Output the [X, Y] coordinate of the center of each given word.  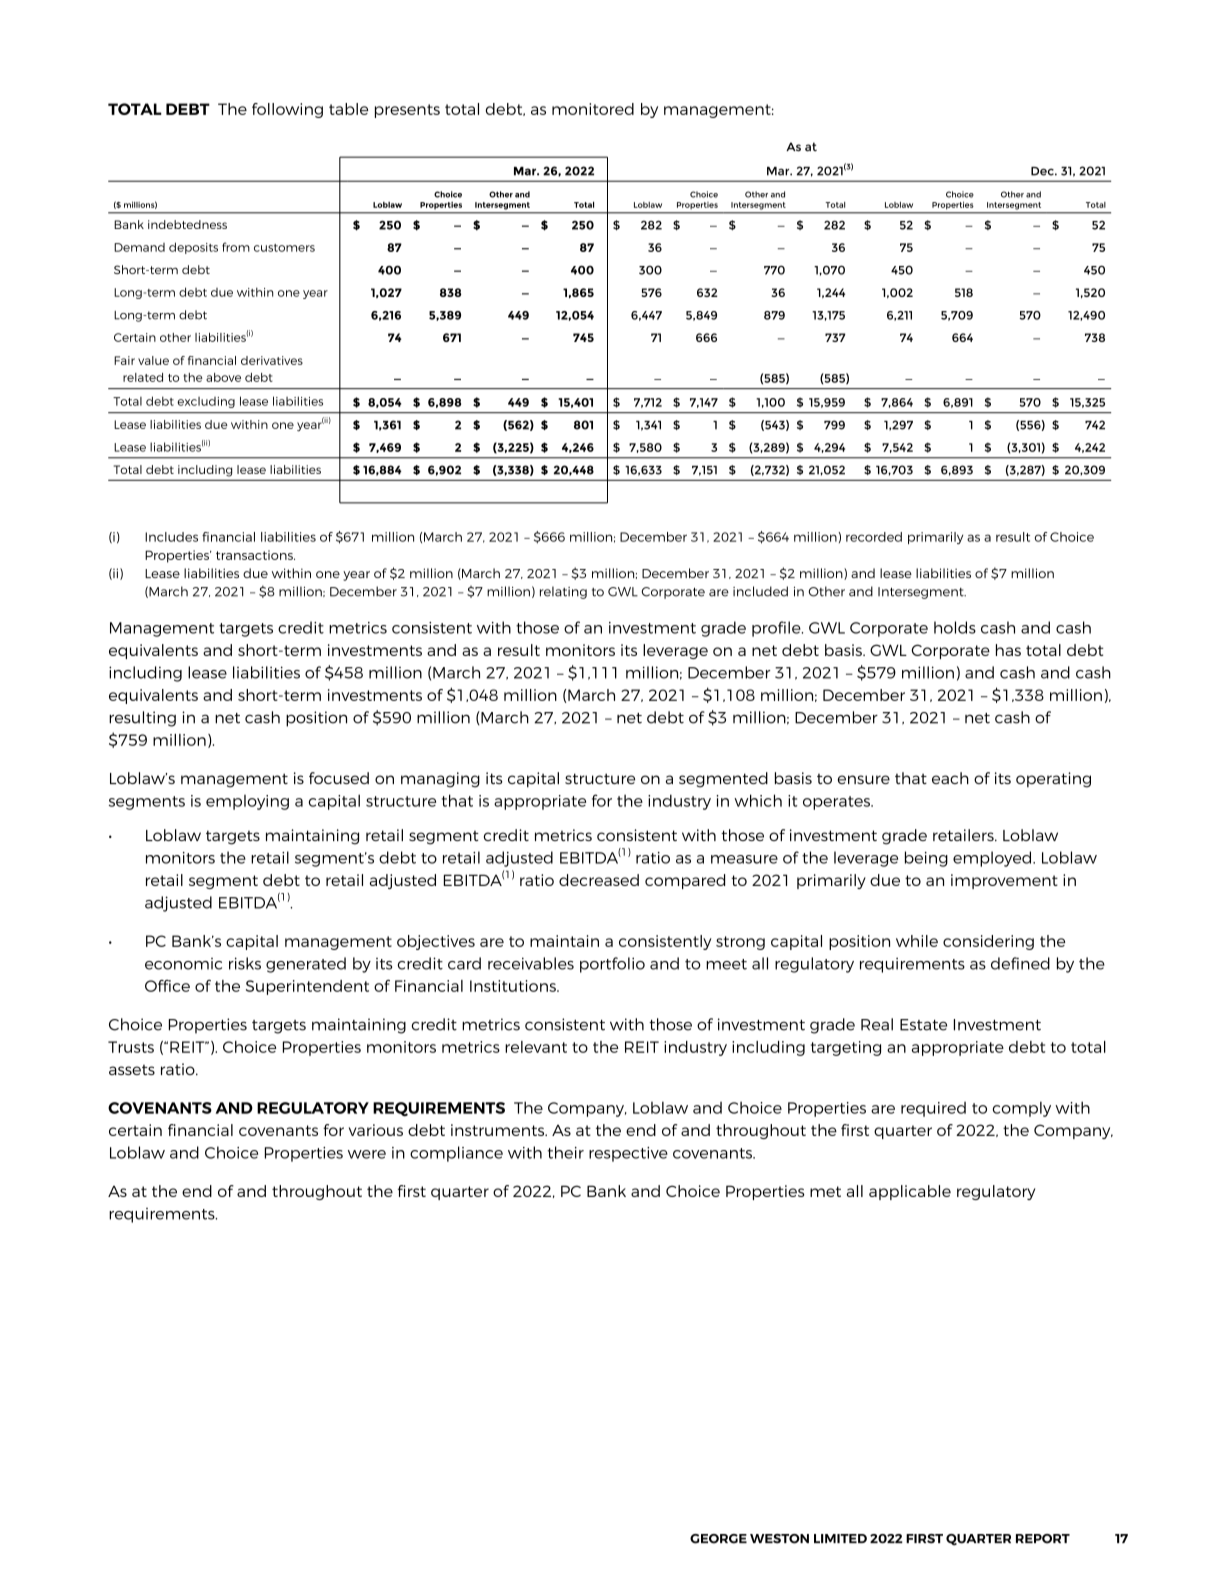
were [367, 1154]
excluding [206, 402]
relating [563, 592]
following [287, 110]
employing [247, 802]
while [917, 941]
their [566, 1152]
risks [245, 963]
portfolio [612, 965]
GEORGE [718, 1539]
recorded [874, 537]
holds [955, 627]
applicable [910, 1192]
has [1008, 650]
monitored [593, 109]
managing [440, 780]
